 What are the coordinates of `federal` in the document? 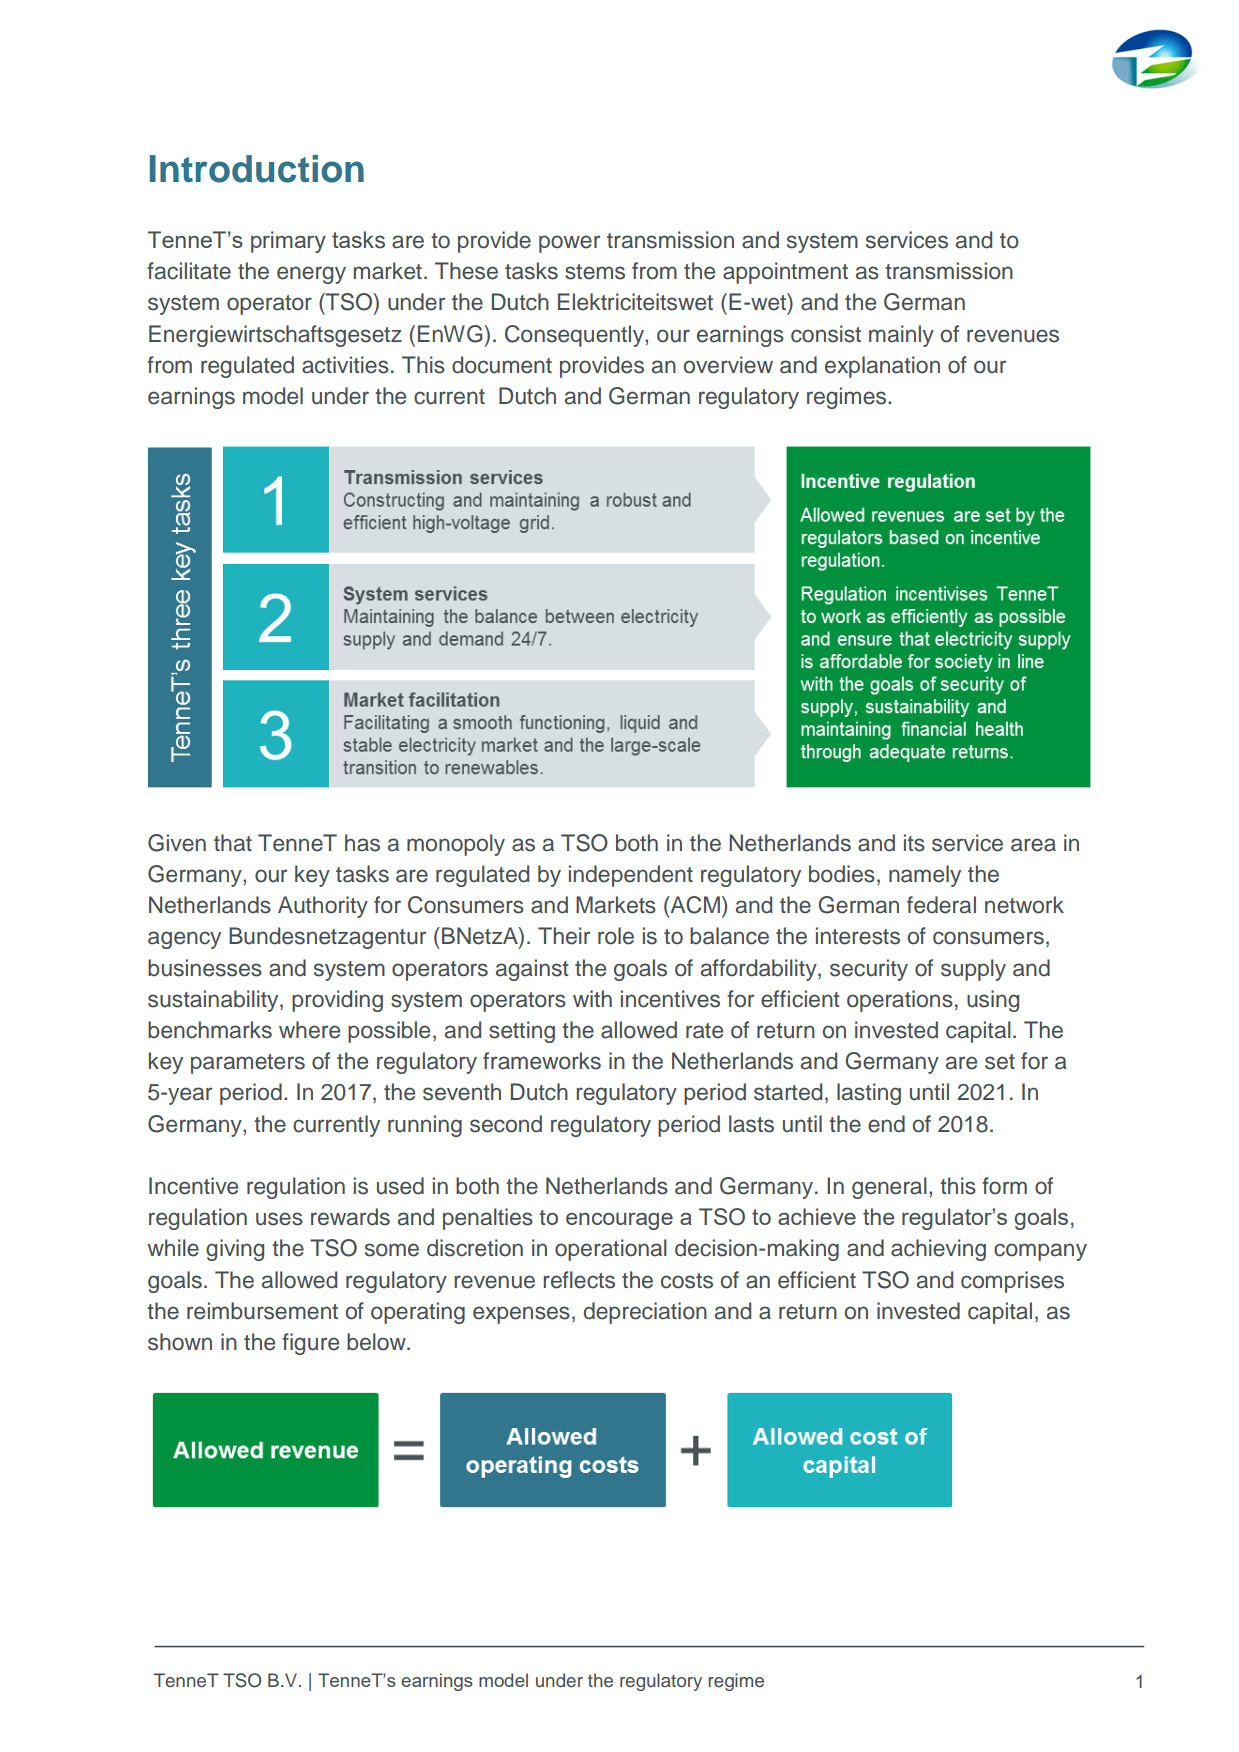 It's located at (941, 905).
